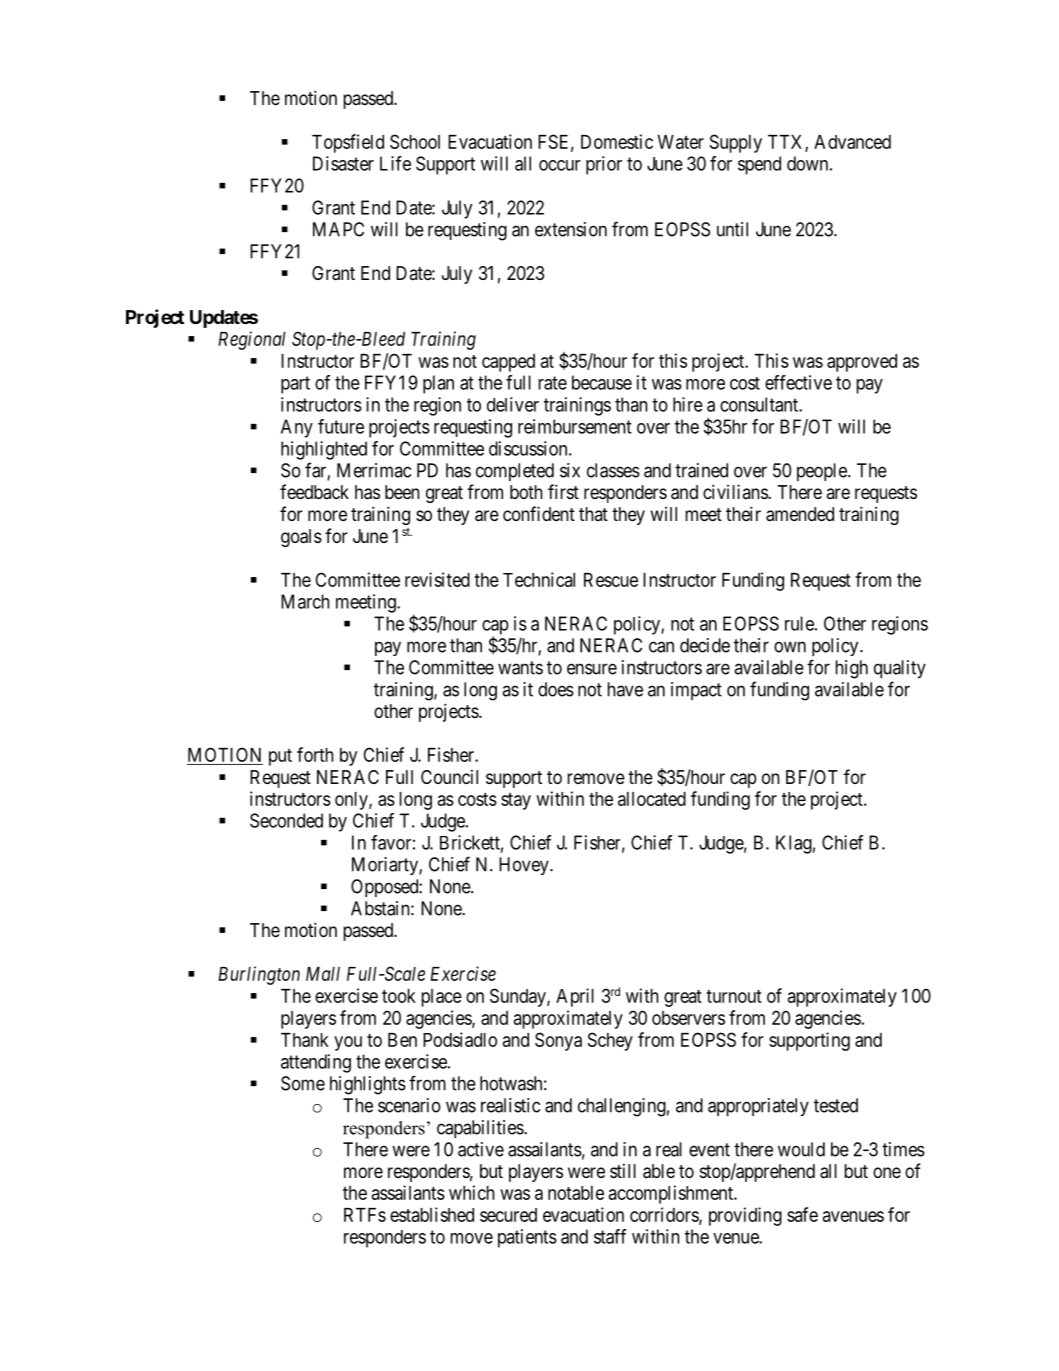 This screenshot has height=1371, width=1059. I want to click on Rescue, so click(611, 580).
